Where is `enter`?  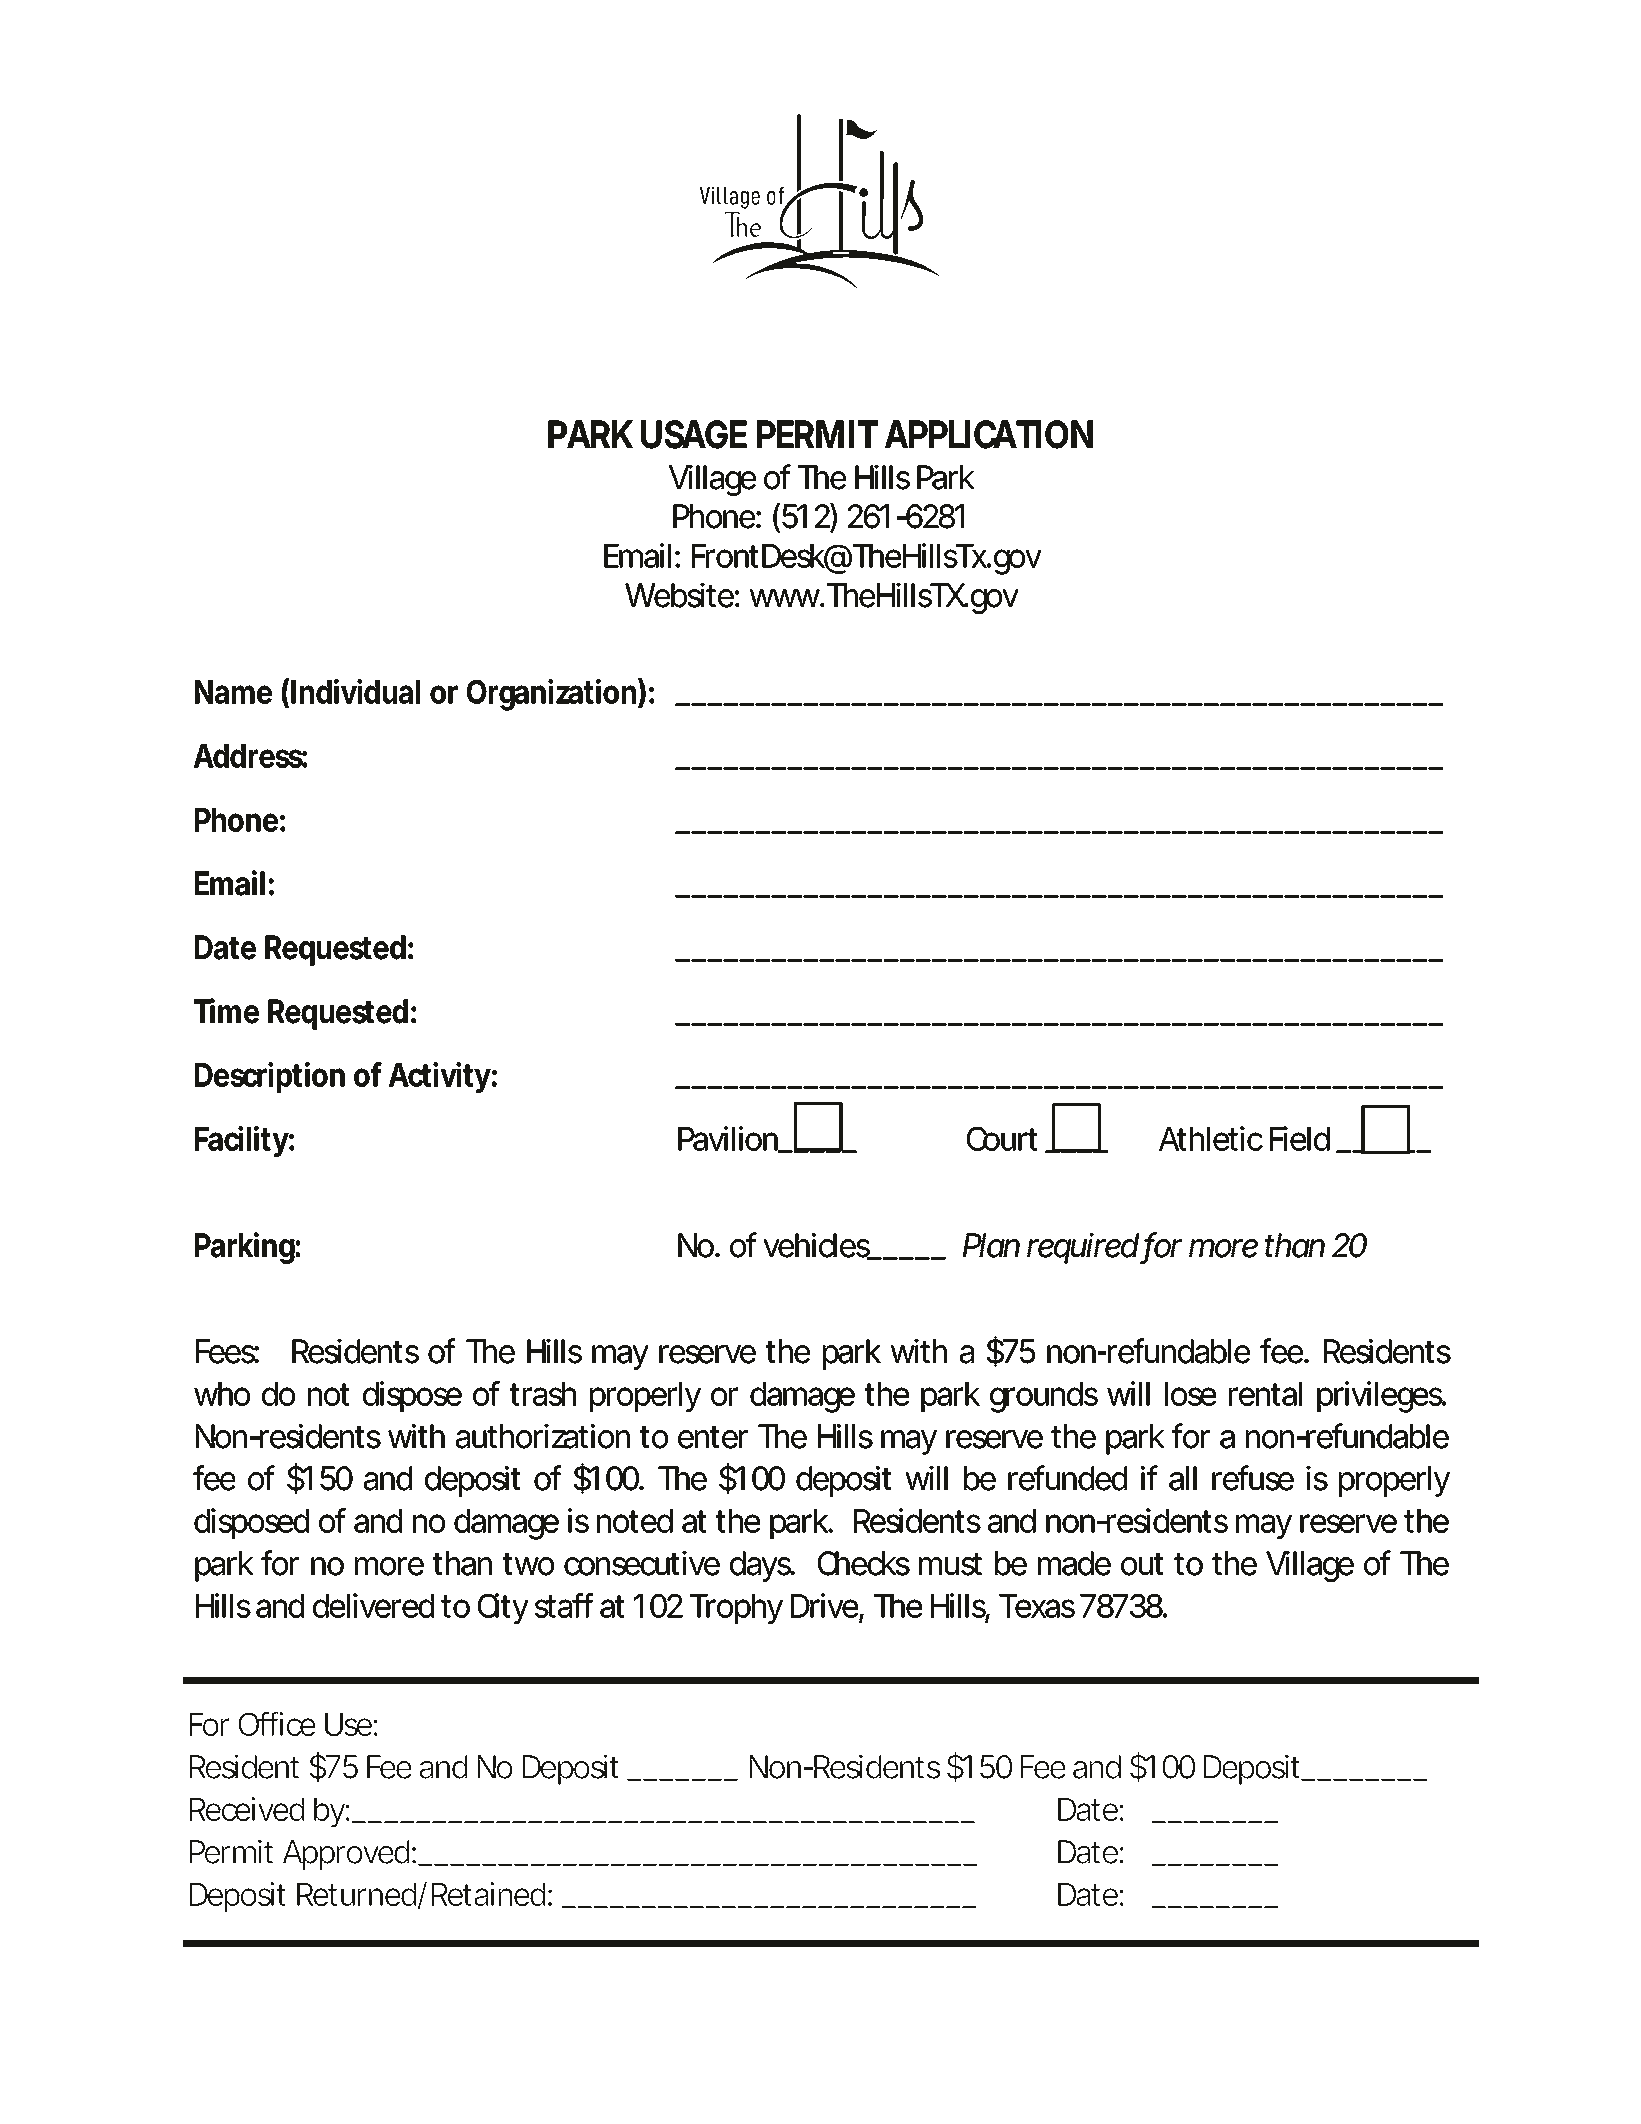 enter is located at coordinates (713, 1437).
